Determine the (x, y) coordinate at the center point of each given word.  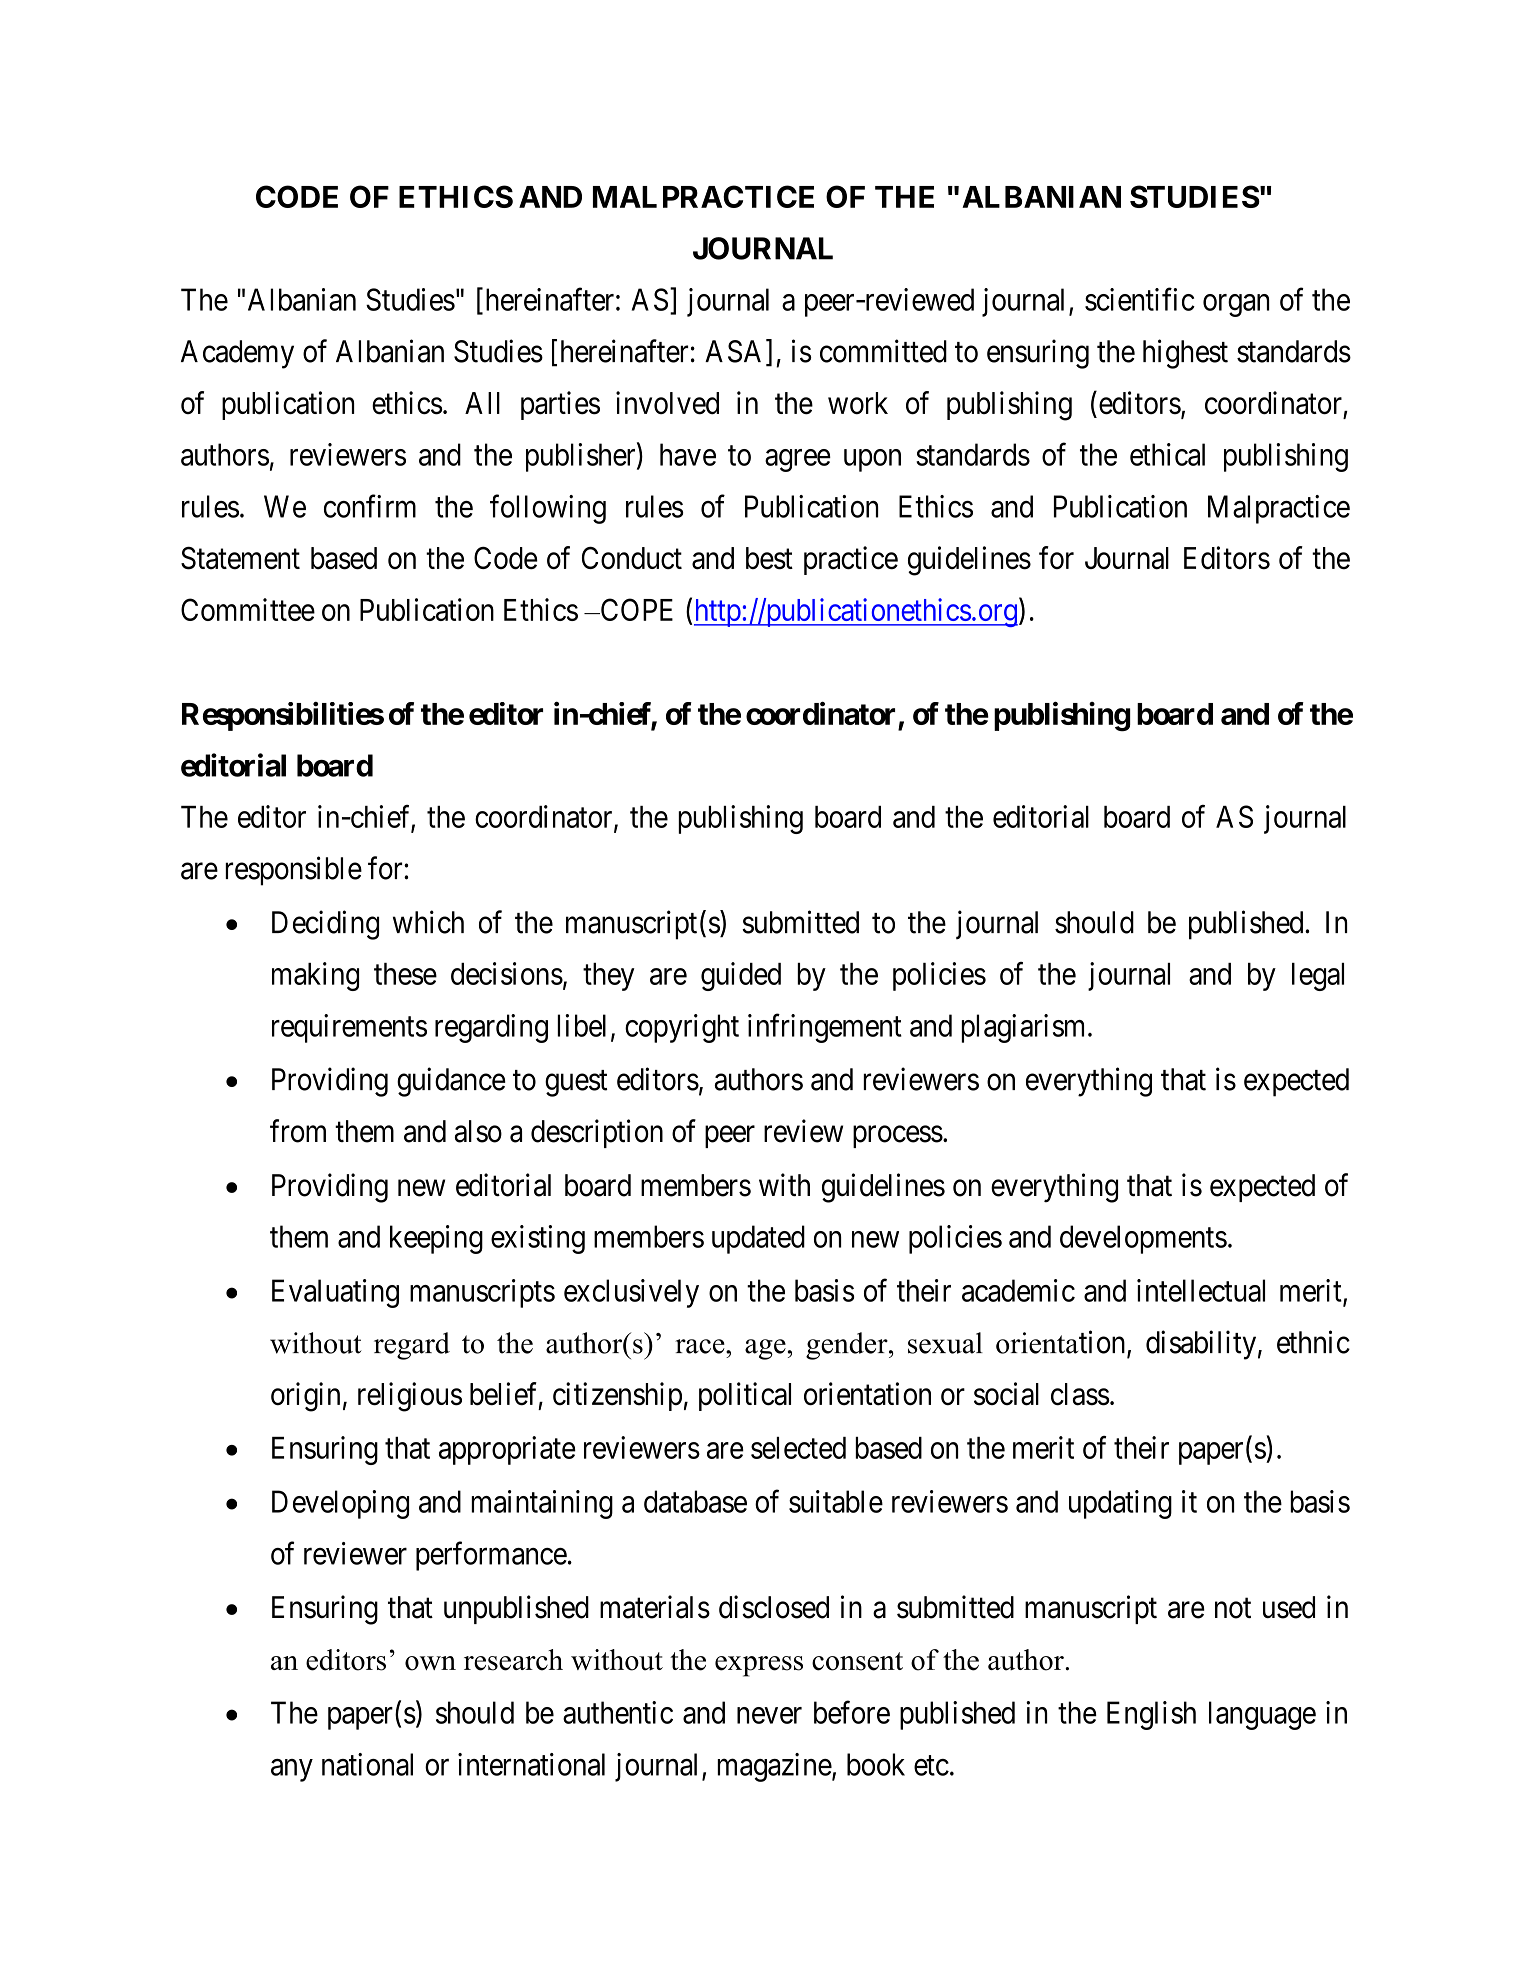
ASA (736, 352)
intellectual (1201, 1290)
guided (741, 976)
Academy (237, 354)
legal (1318, 977)
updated (758, 1239)
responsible (293, 871)
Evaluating (335, 1293)
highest (1185, 354)
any (292, 1770)
